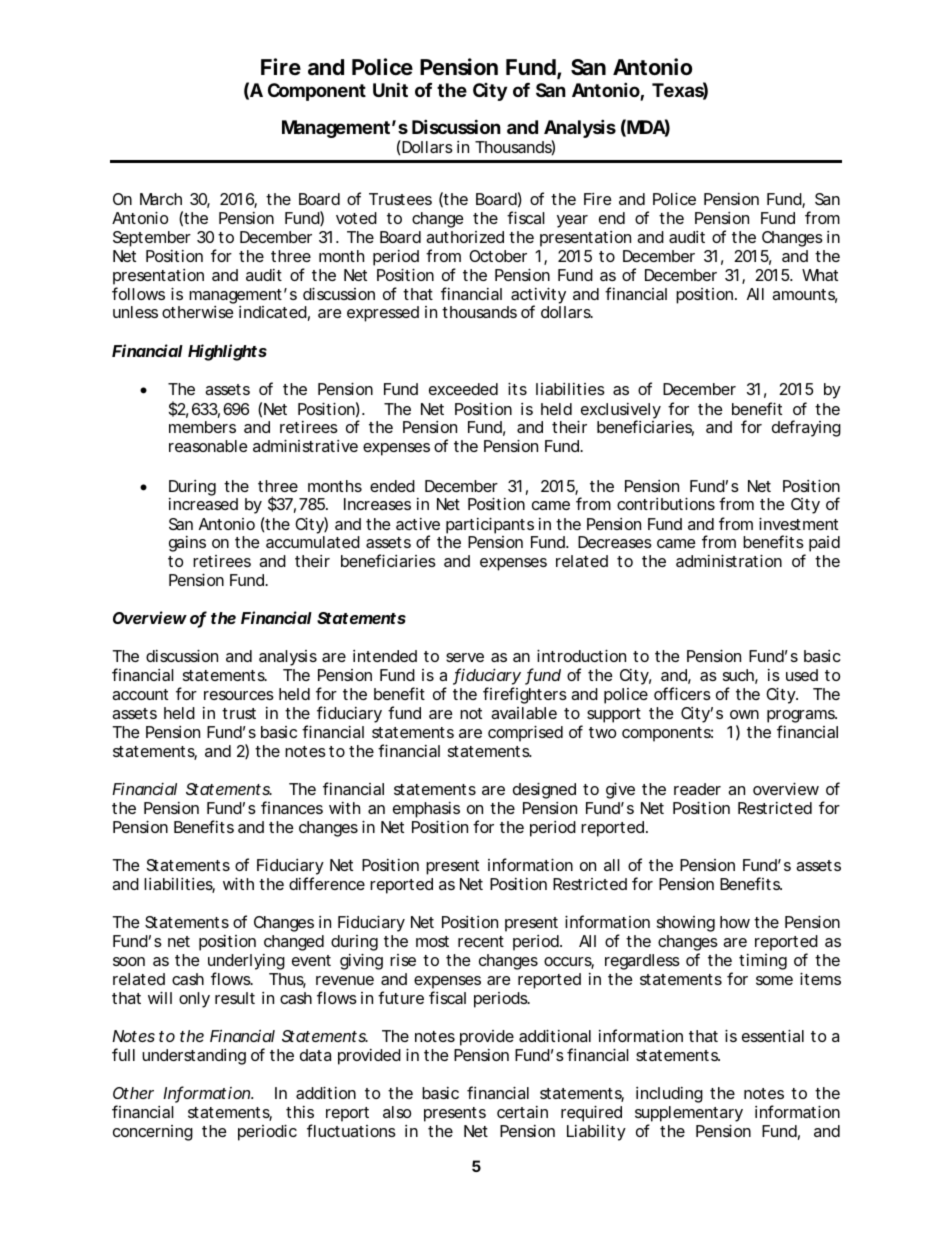  What do you see at coordinates (804, 296) in the document?
I see `amounts` at bounding box center [804, 296].
